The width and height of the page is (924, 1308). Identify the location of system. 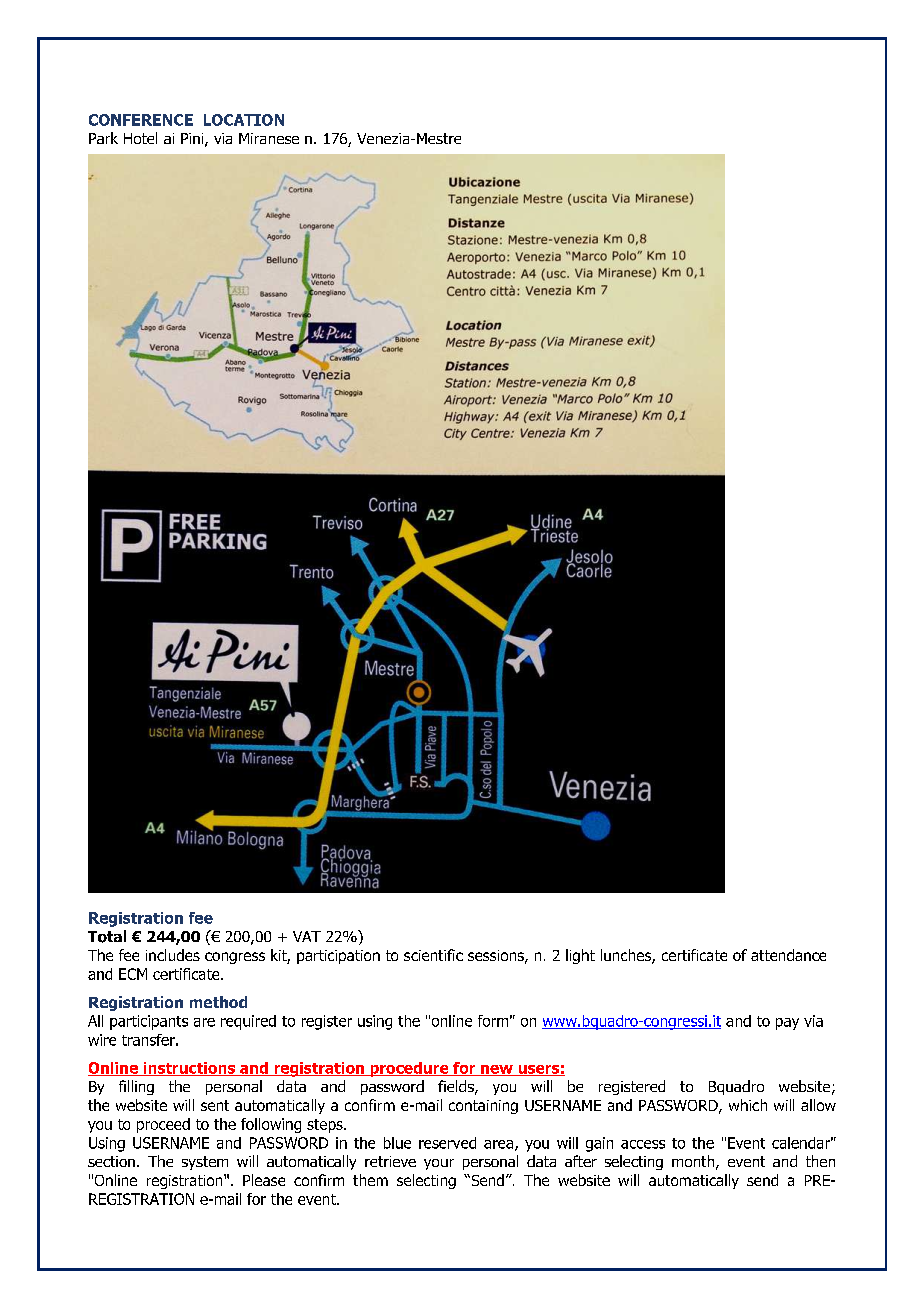
(205, 1163).
